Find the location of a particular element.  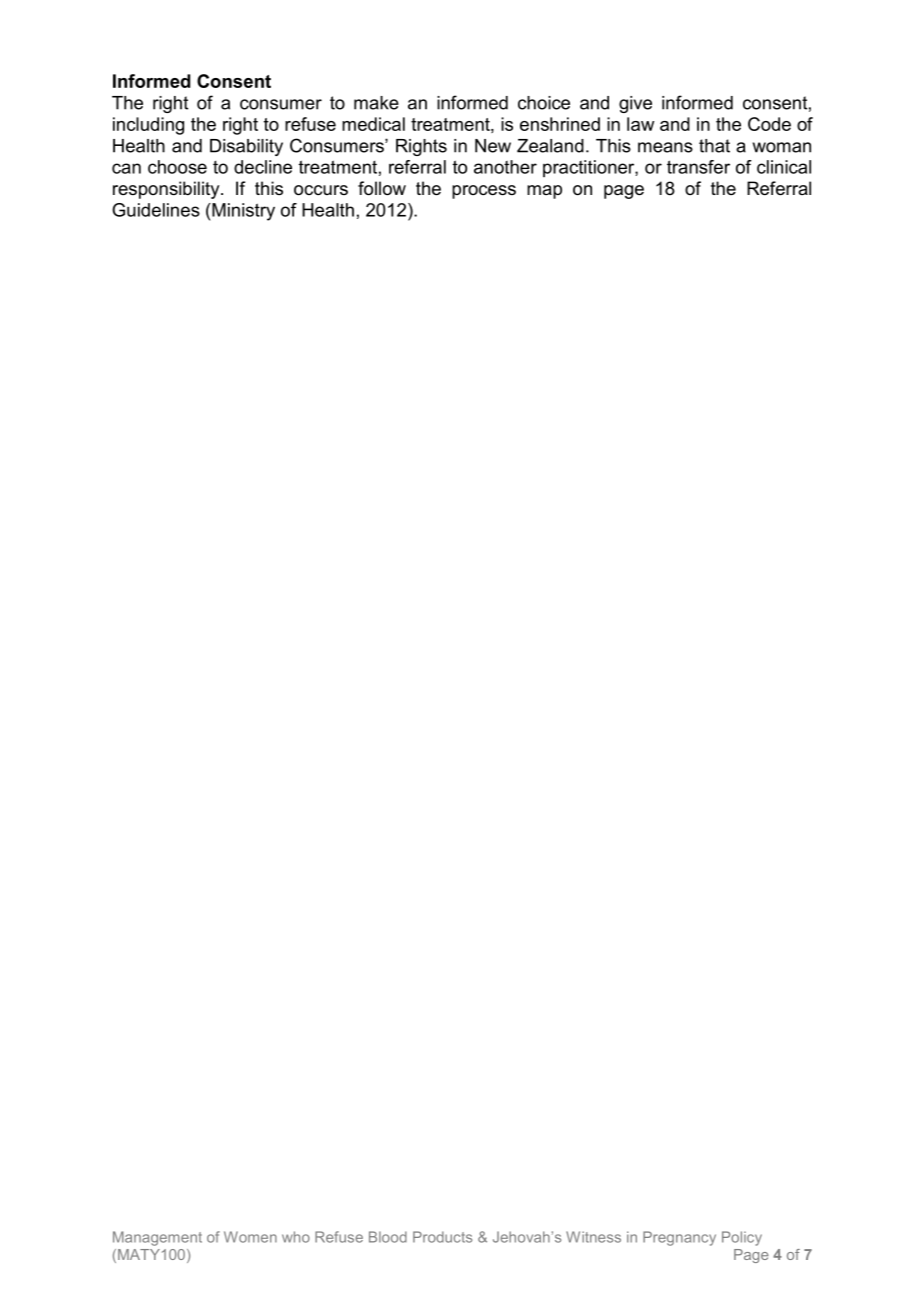

Women is located at coordinates (250, 1237).
